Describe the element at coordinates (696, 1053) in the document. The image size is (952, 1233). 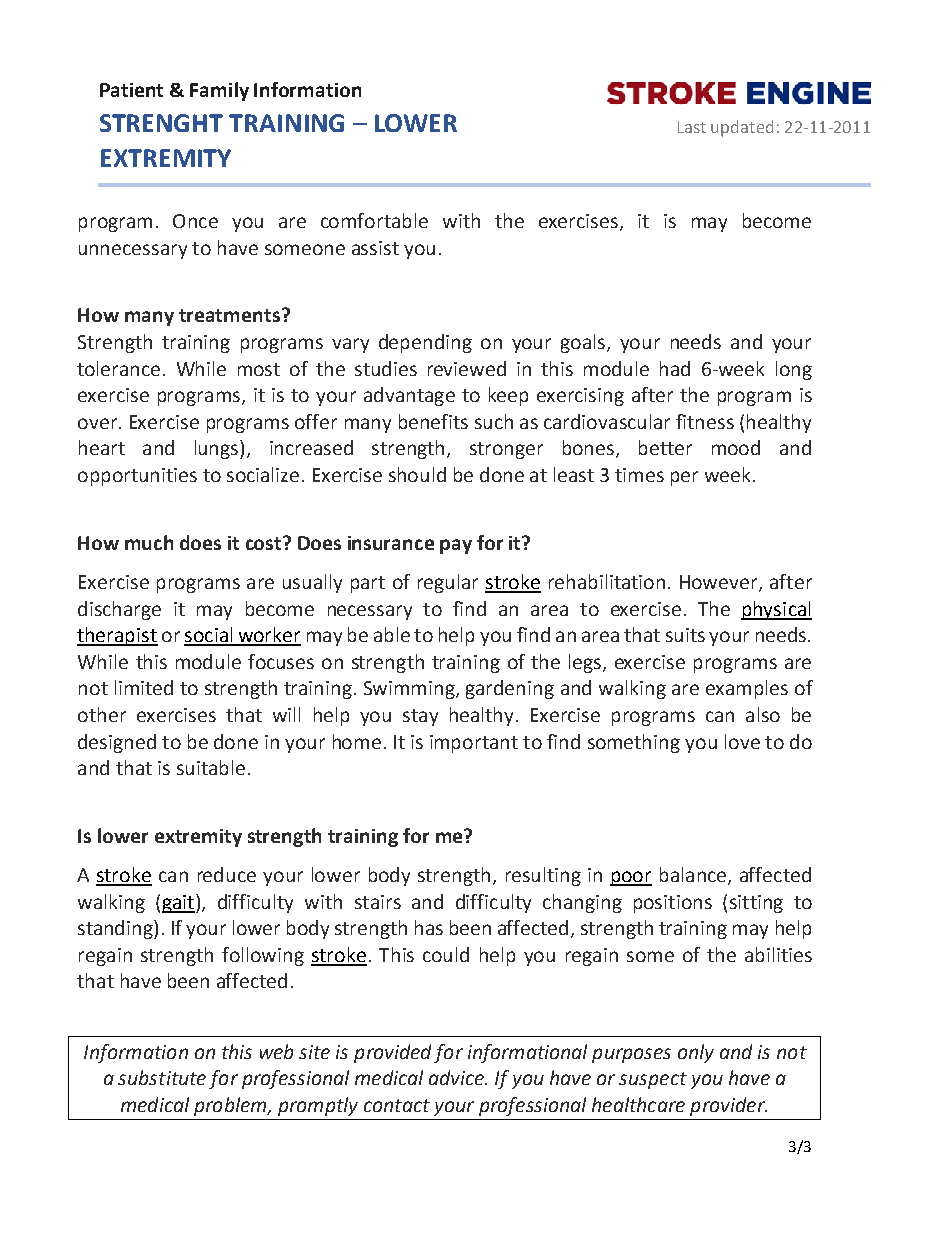
I see `only` at that location.
